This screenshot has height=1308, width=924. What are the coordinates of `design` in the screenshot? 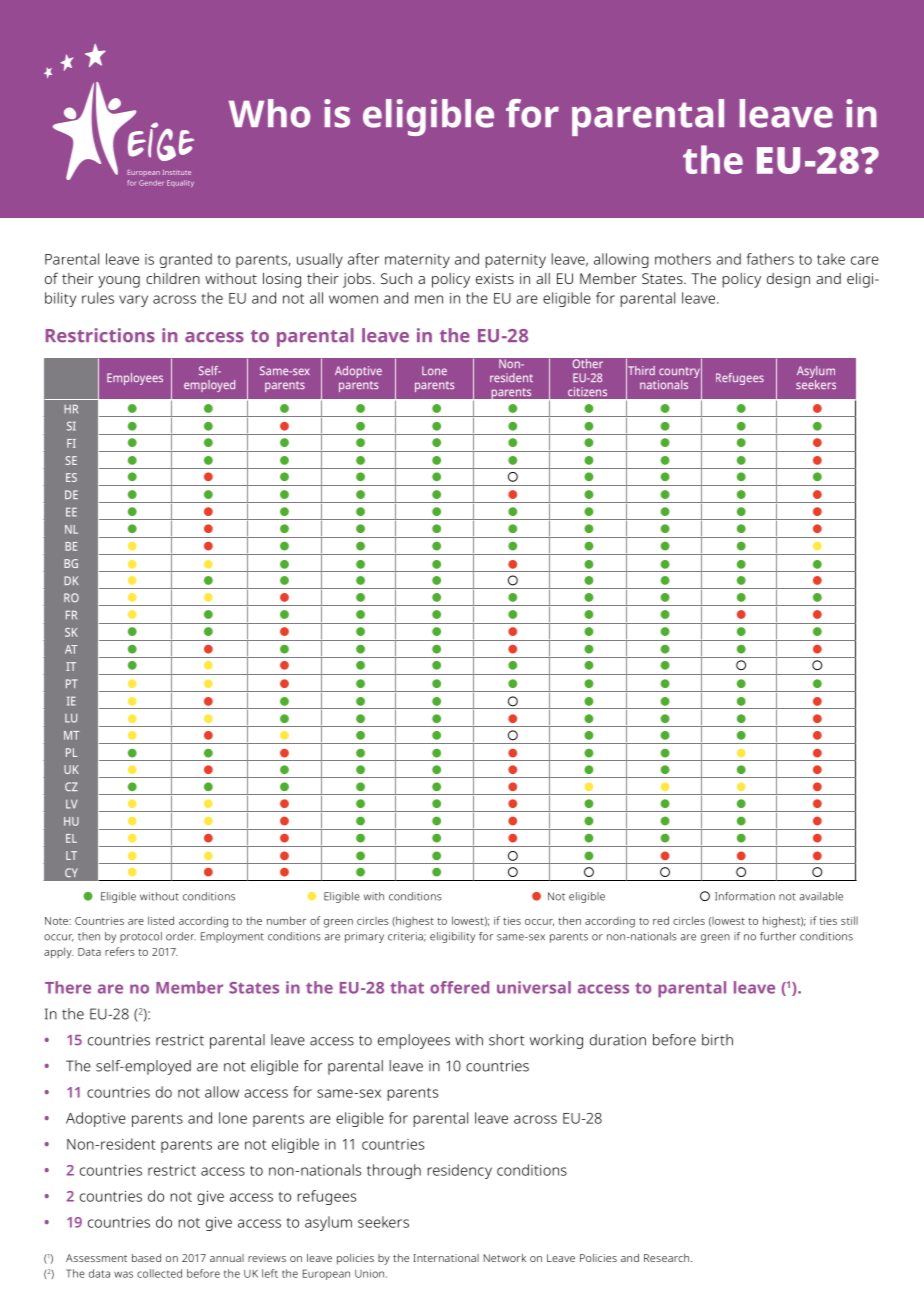 It's located at (788, 280).
